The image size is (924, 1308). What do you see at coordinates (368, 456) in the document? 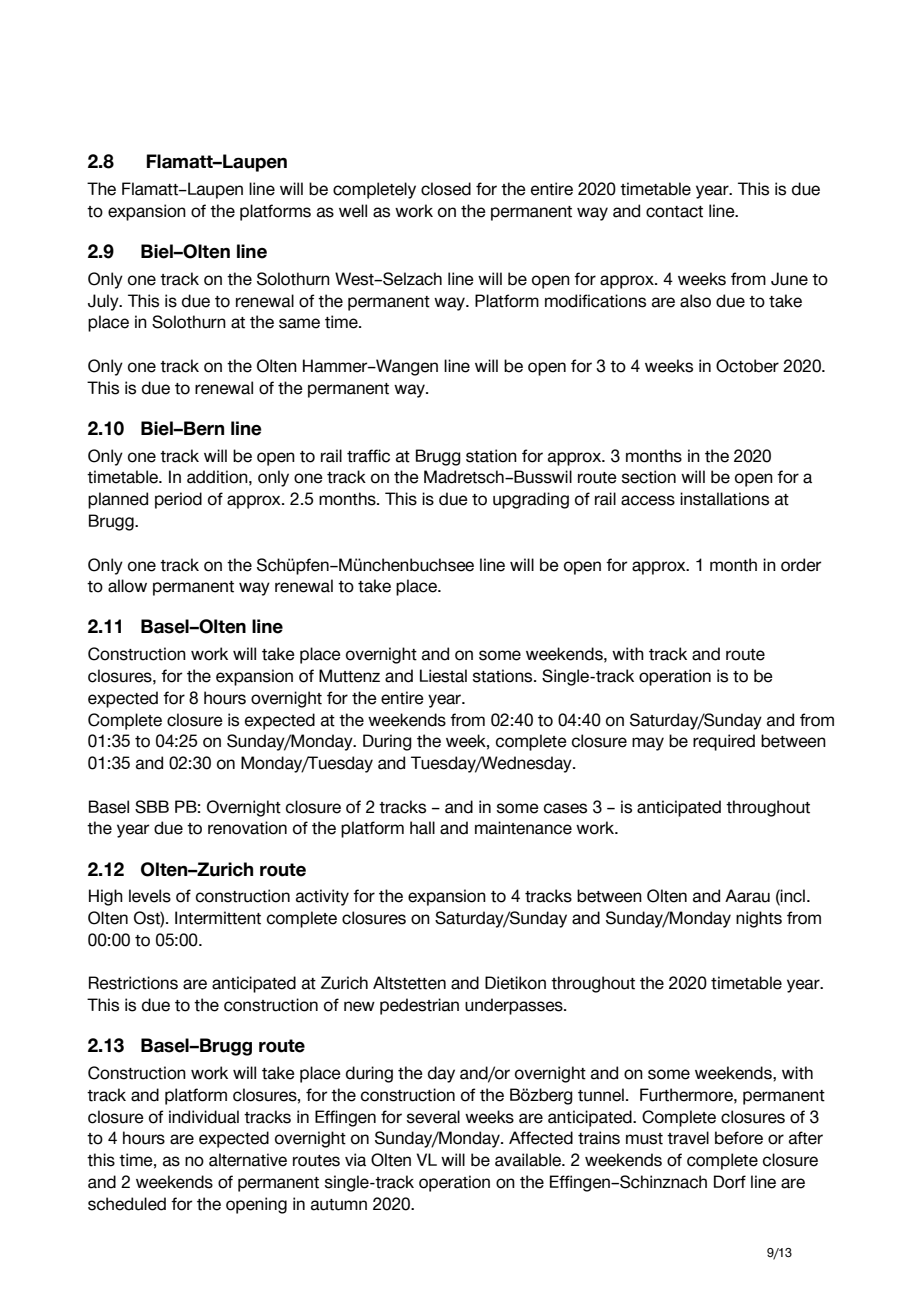
I see `traffic` at bounding box center [368, 456].
